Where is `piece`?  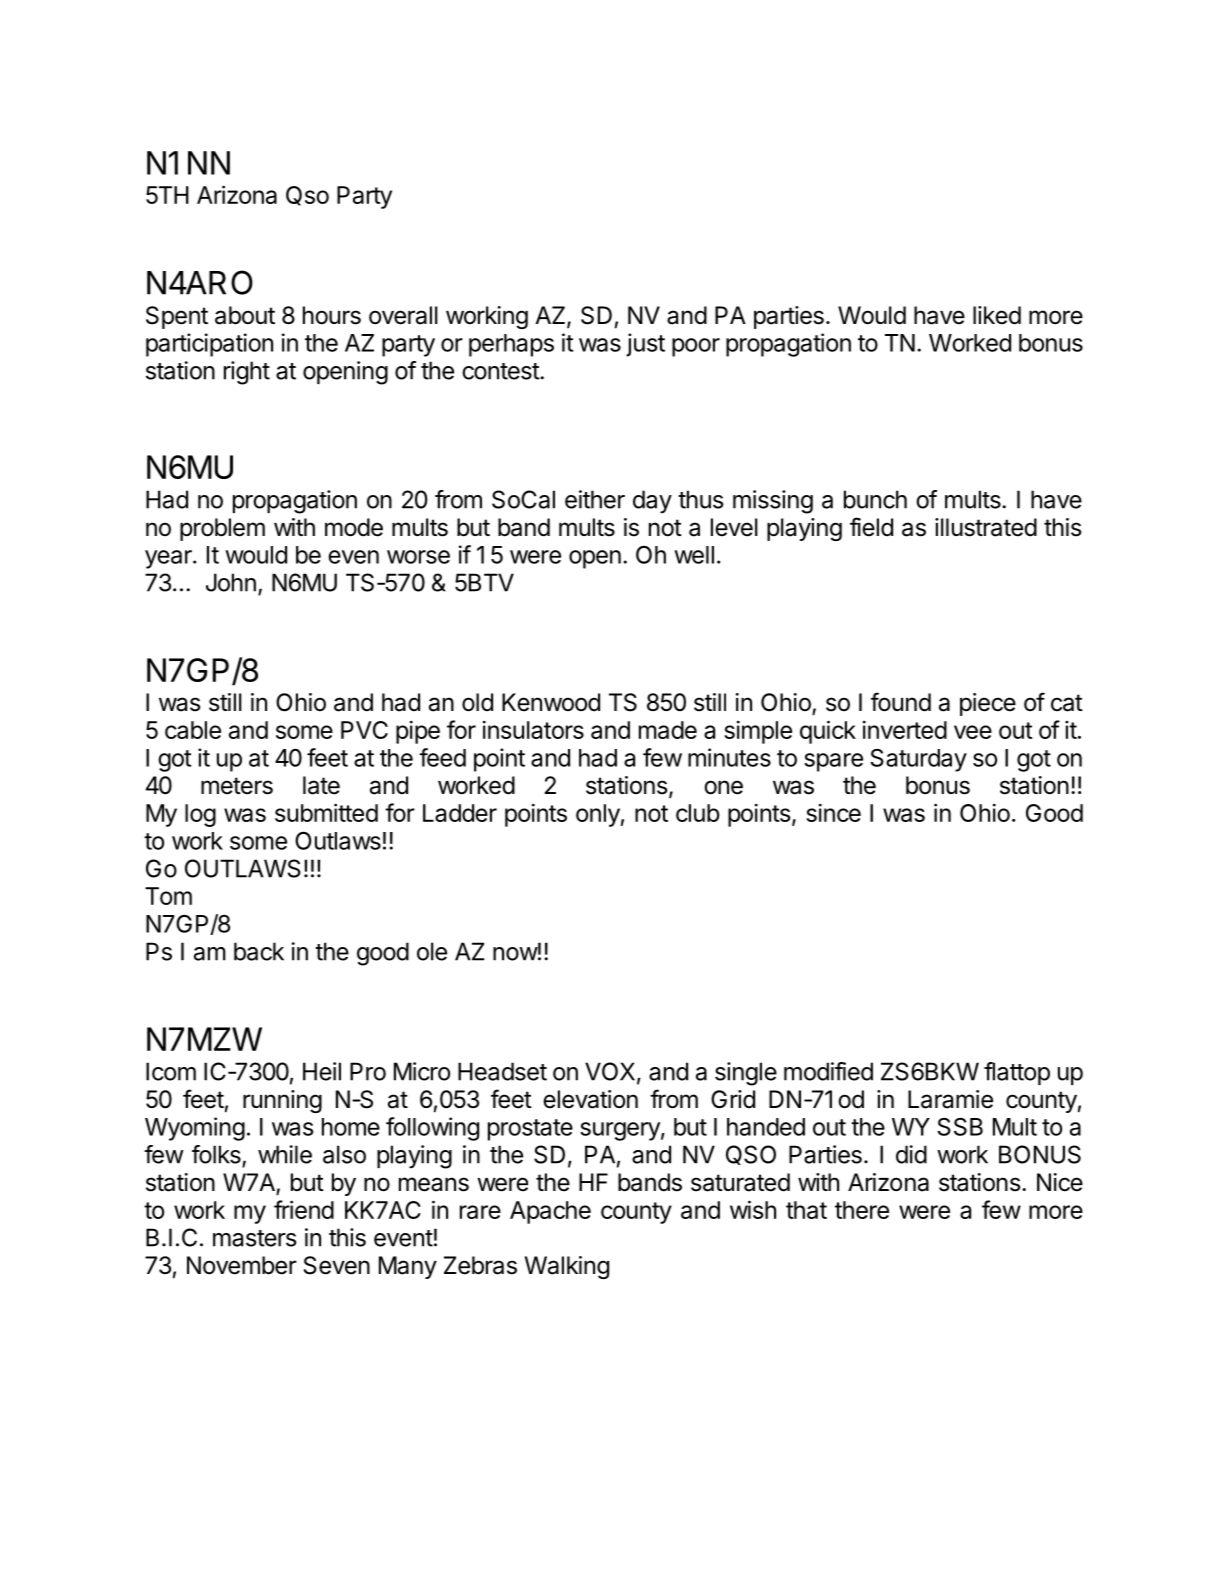 piece is located at coordinates (988, 704).
